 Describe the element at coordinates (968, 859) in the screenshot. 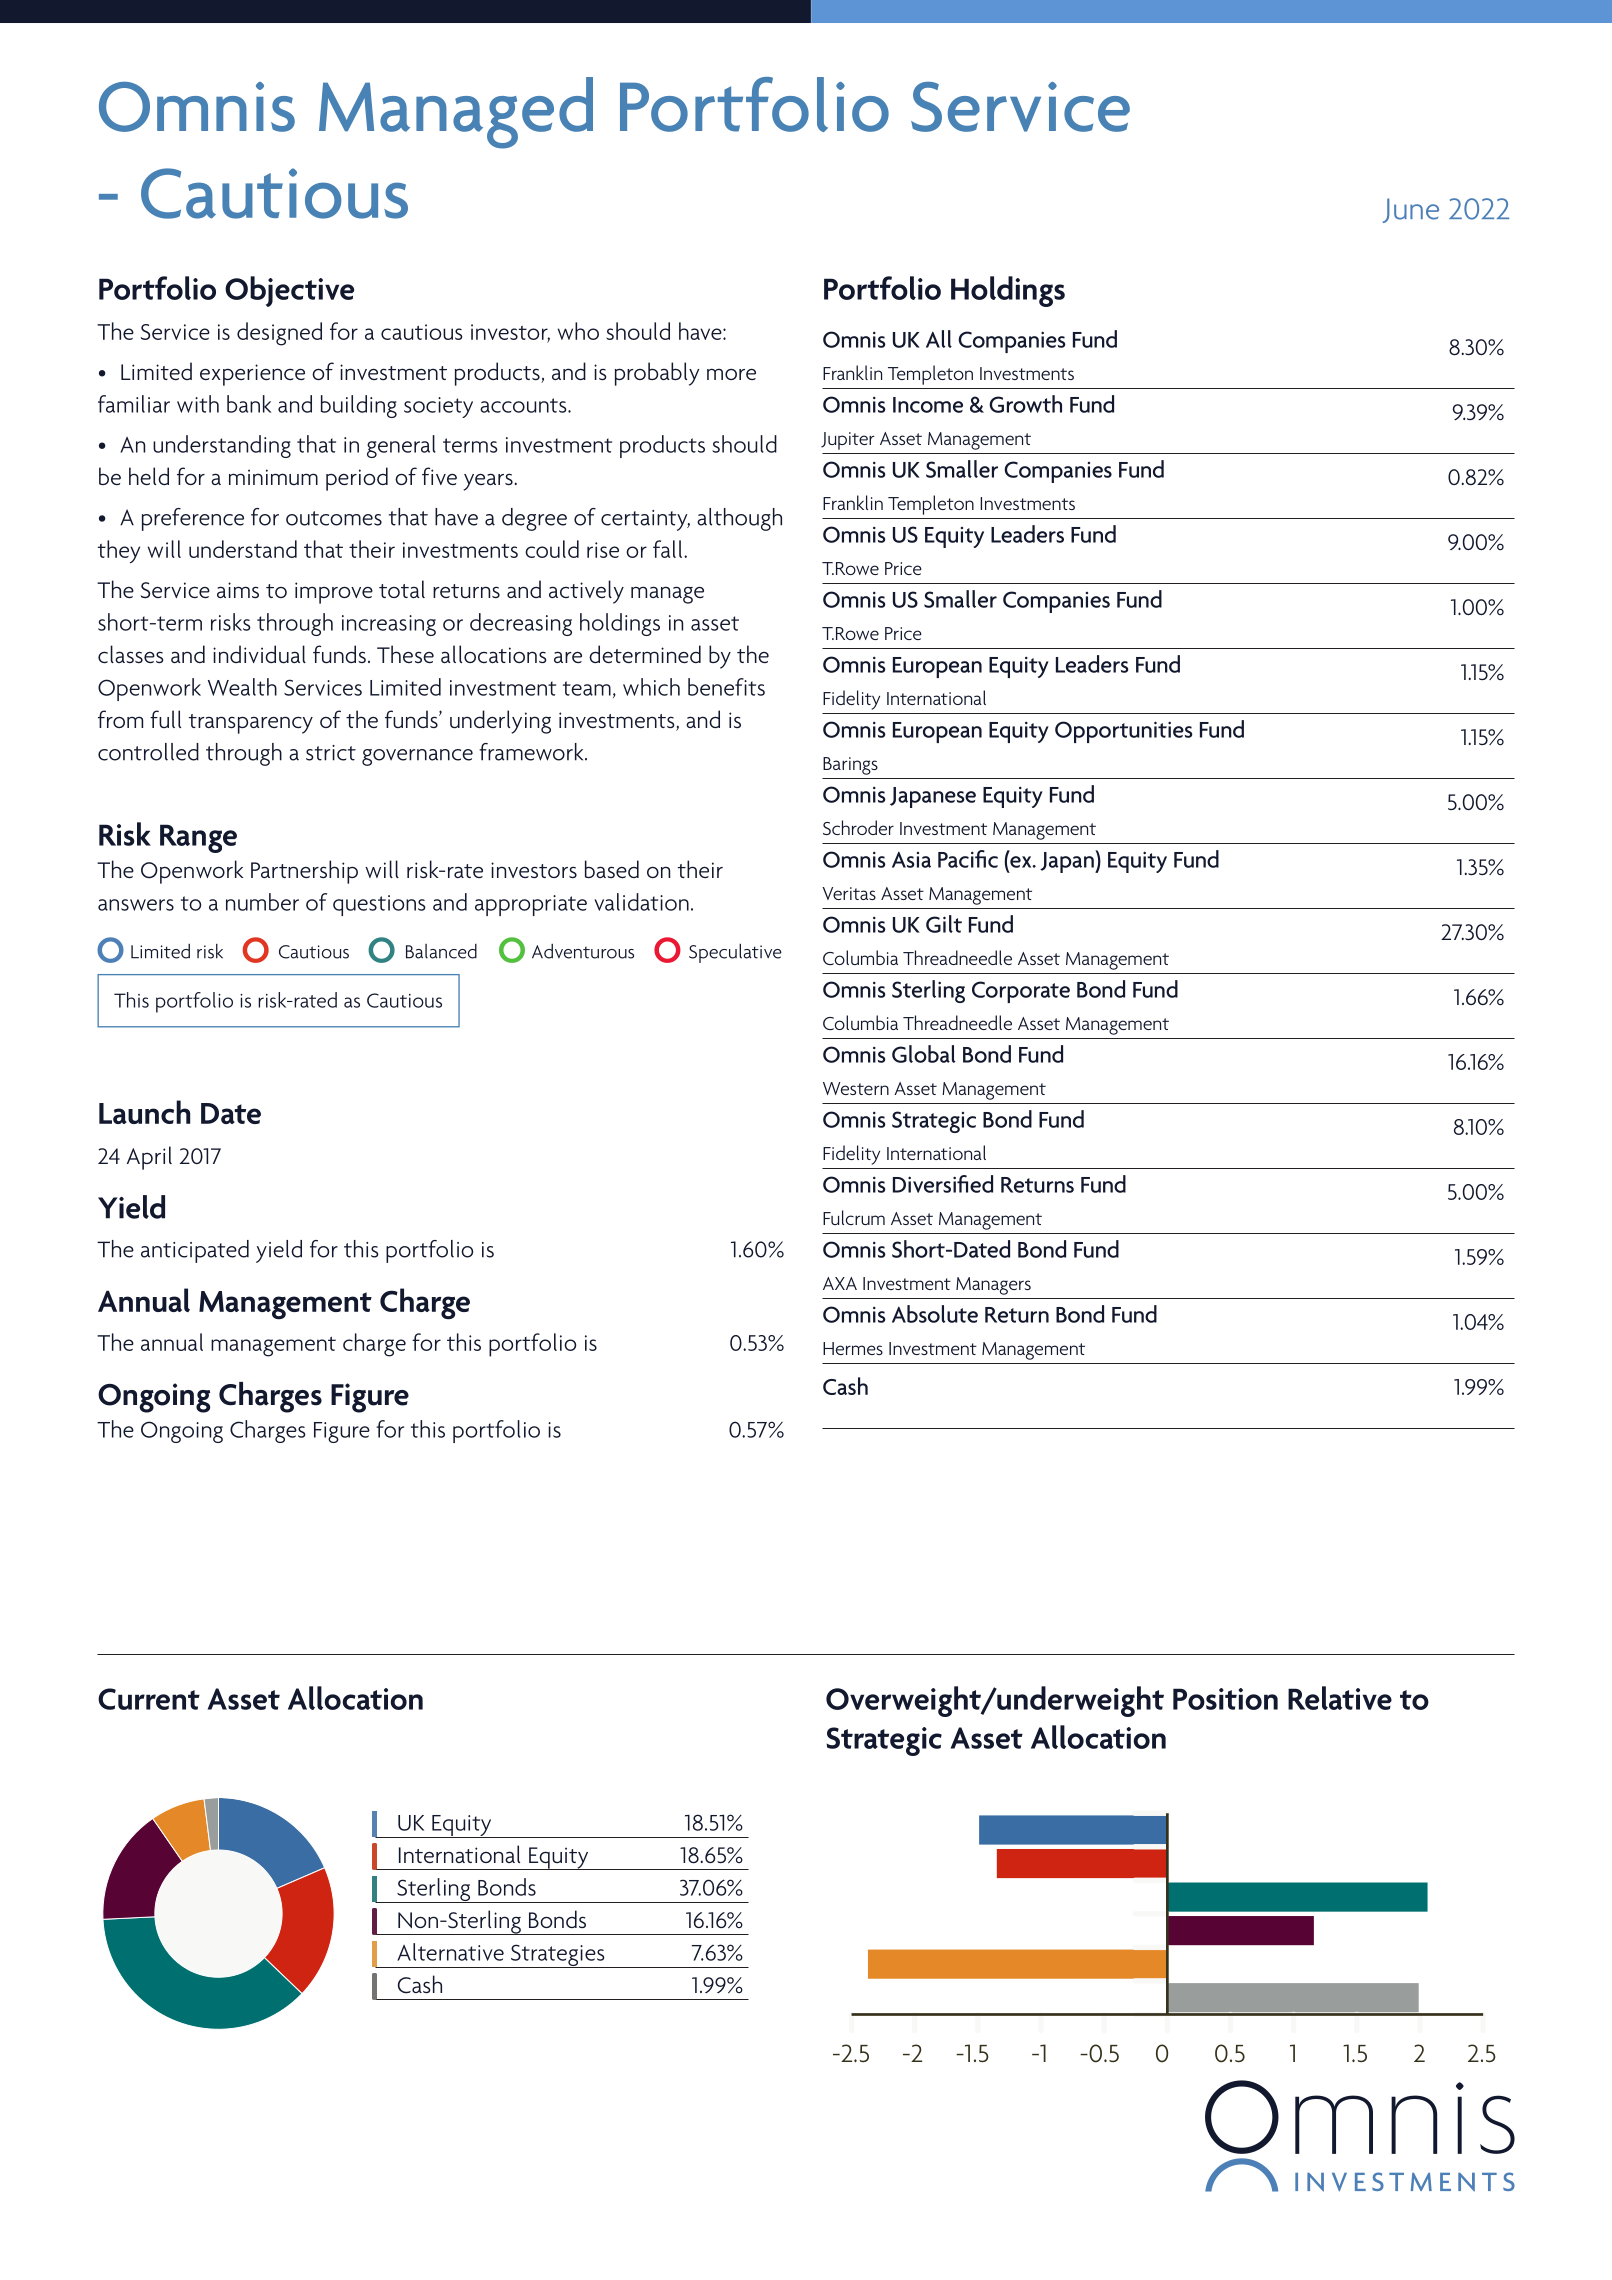

I see `Pacific` at that location.
